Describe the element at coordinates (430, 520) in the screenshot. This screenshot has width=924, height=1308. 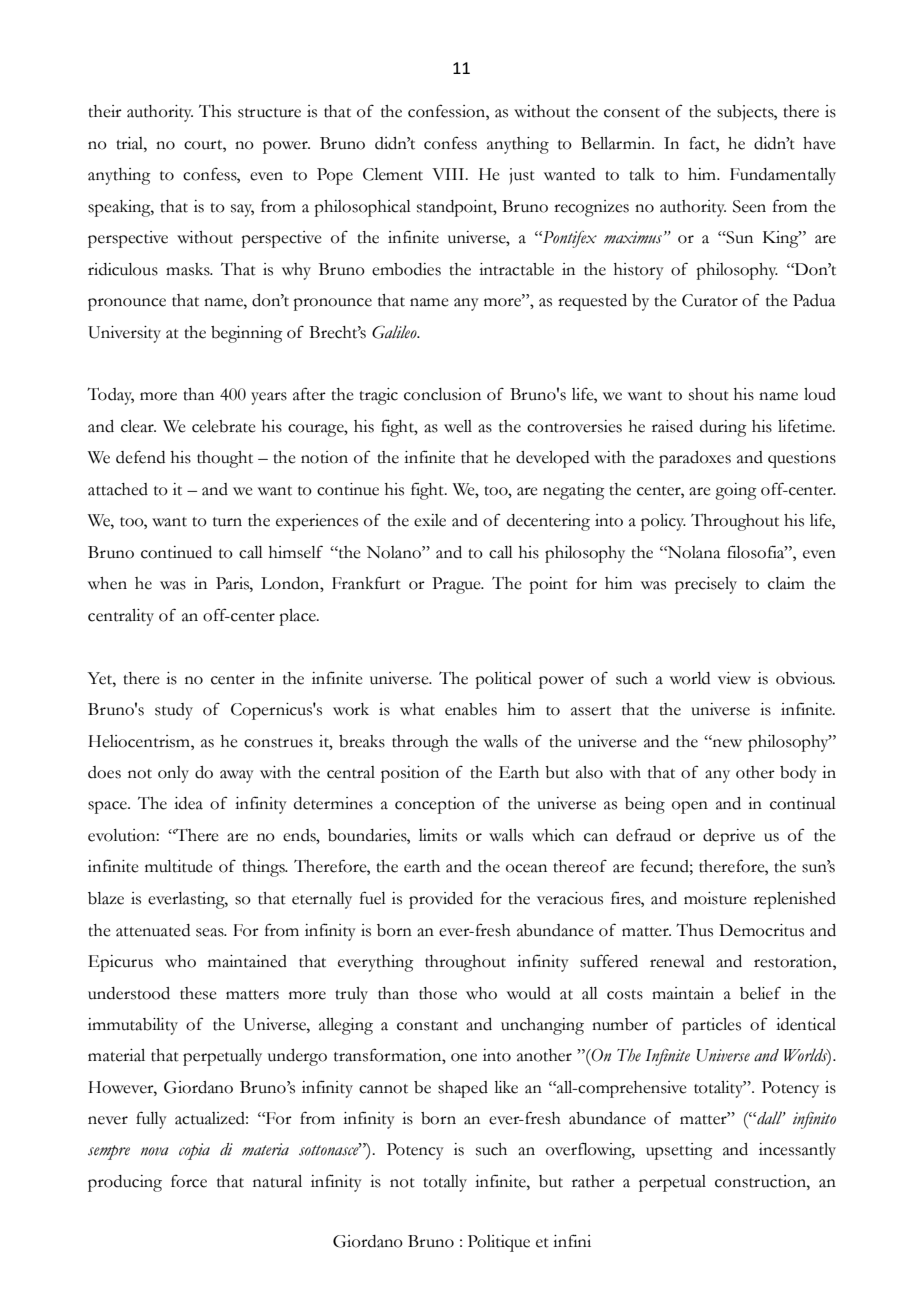
I see `exile` at that location.
